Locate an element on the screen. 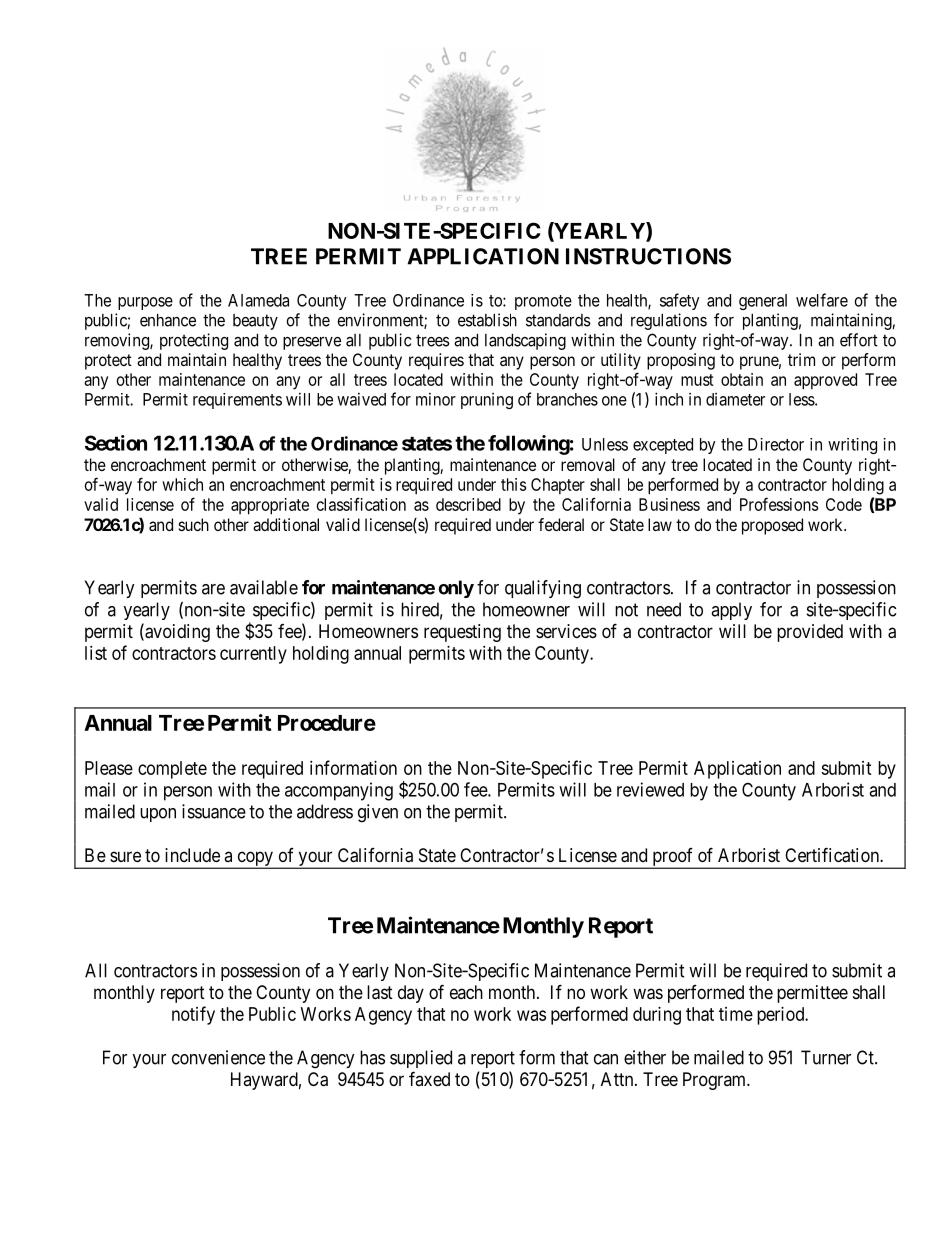 This screenshot has width=952, height=1233. currently is located at coordinates (253, 655).
